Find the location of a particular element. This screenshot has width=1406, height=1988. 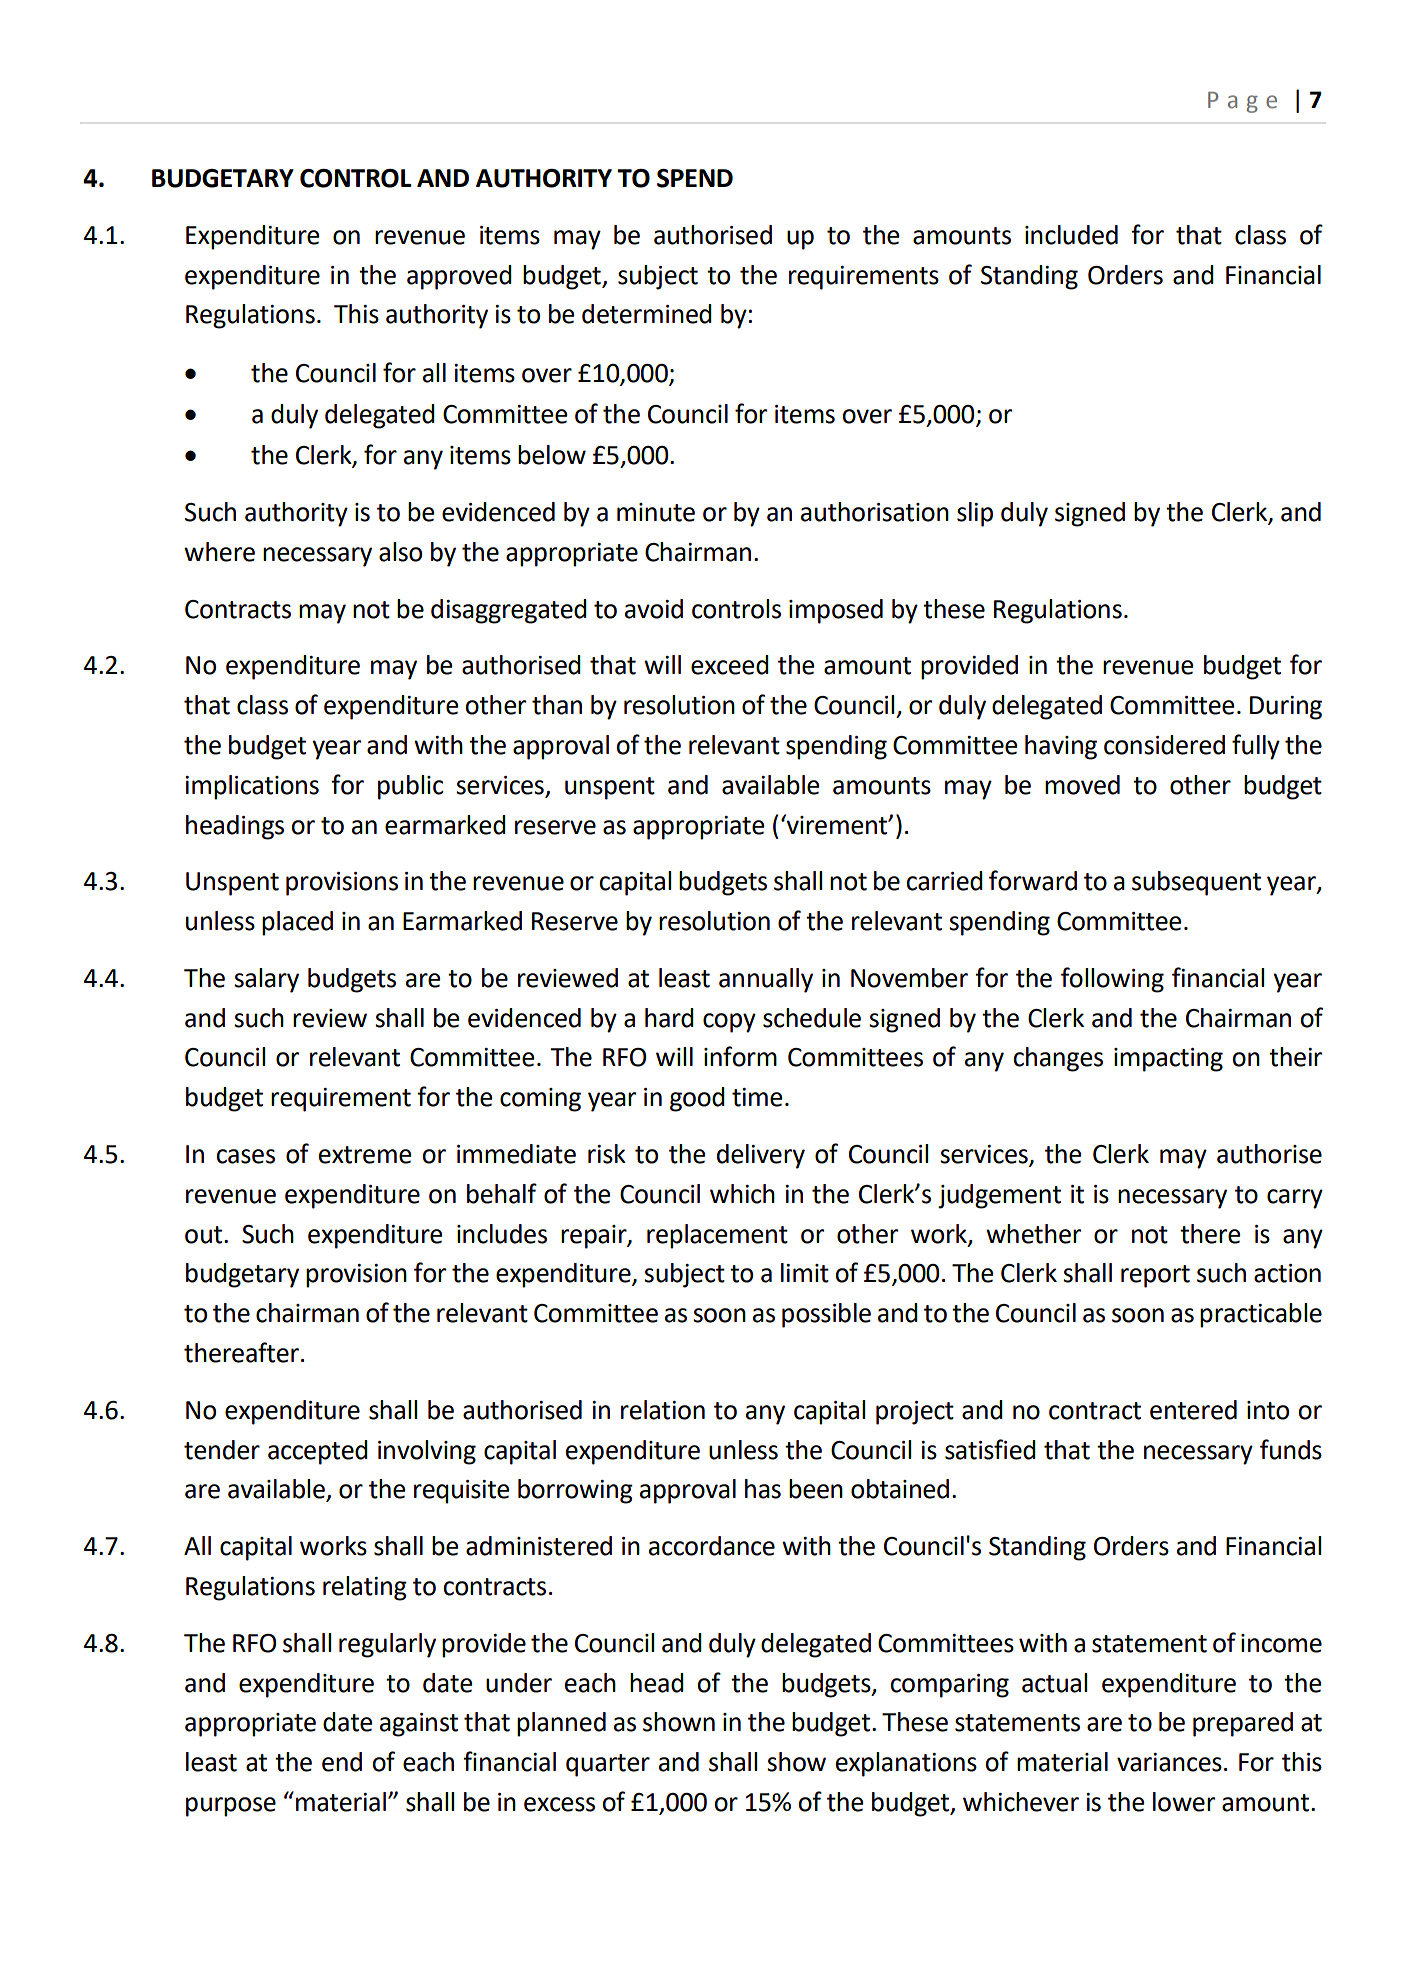

against is located at coordinates (419, 1725).
